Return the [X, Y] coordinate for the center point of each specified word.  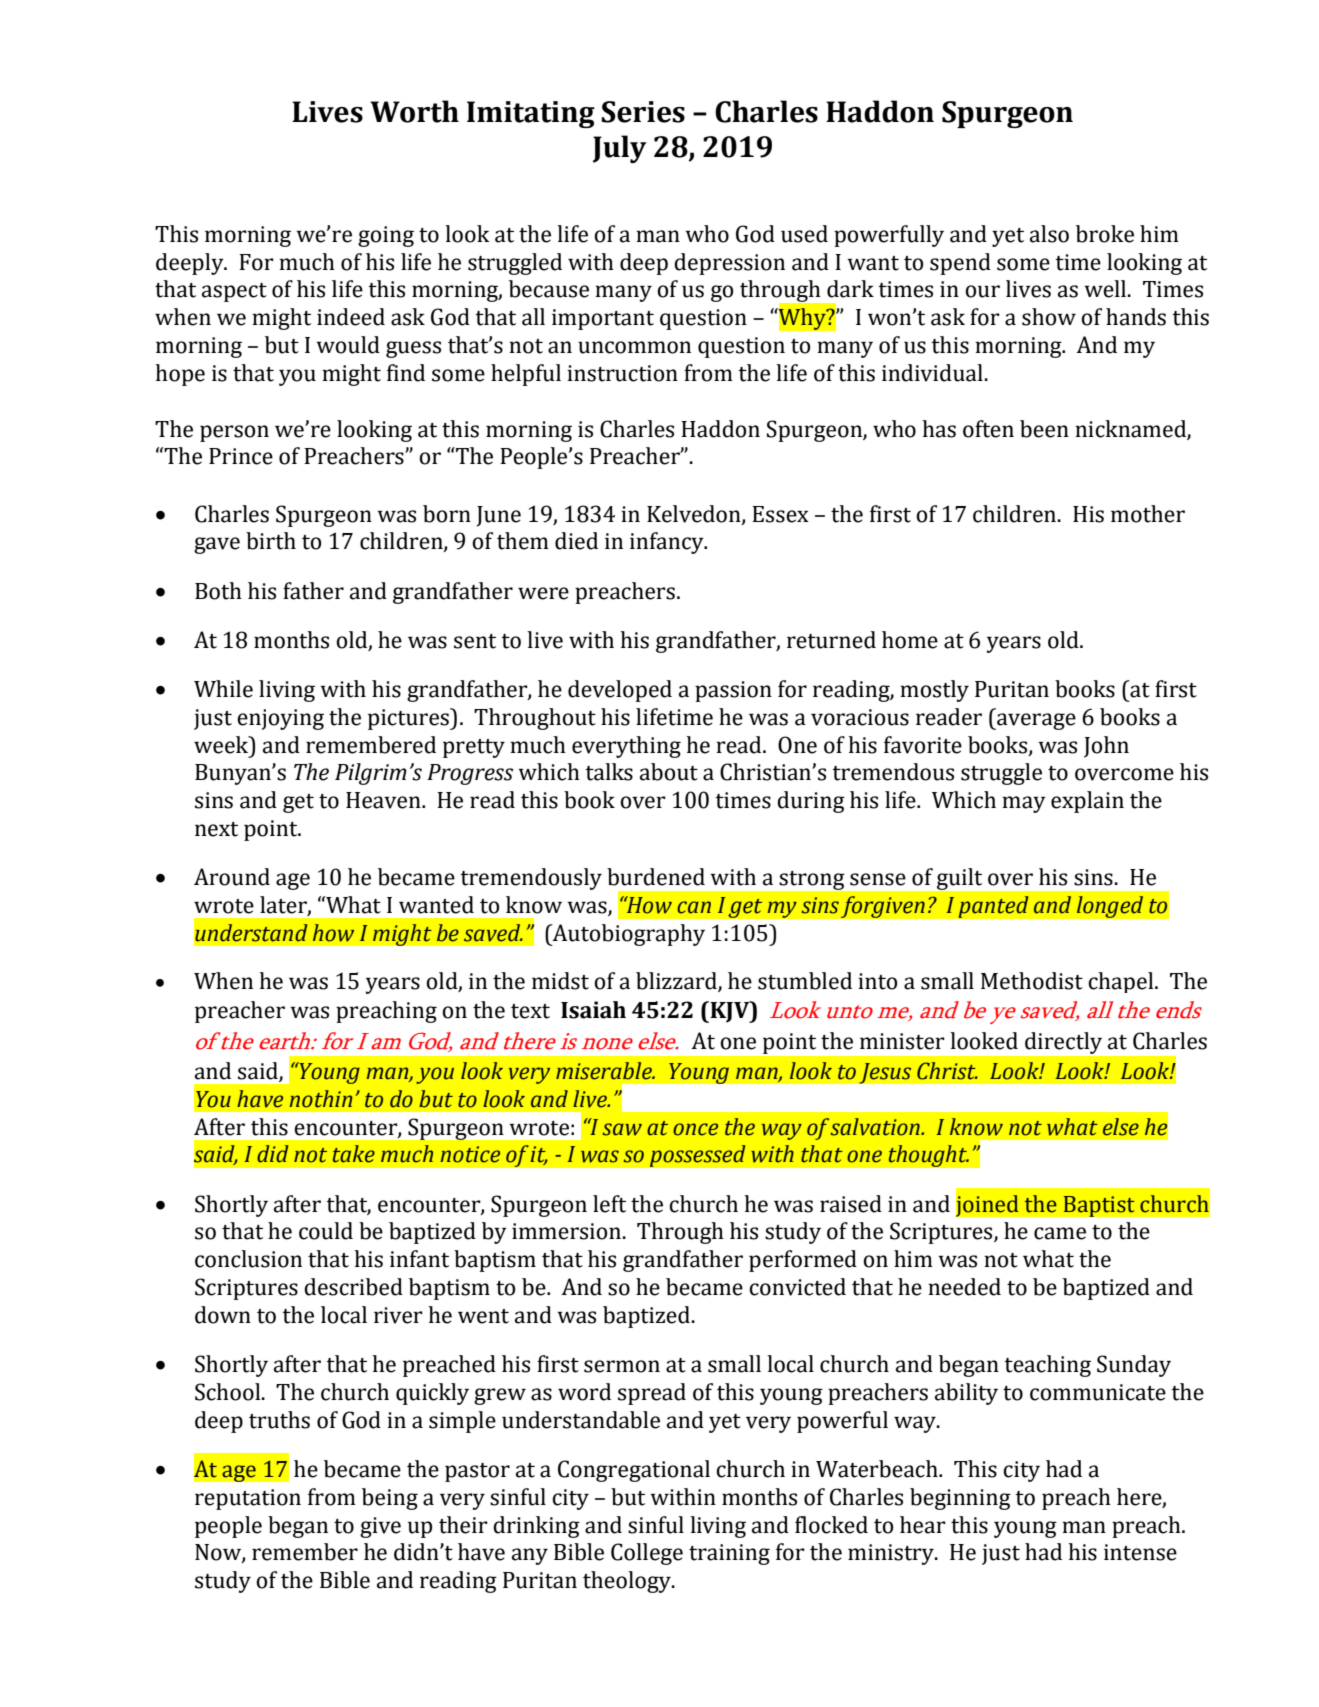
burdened [656, 877]
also [1049, 234]
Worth [414, 111]
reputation [248, 1499]
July [619, 149]
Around [232, 877]
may [1024, 804]
